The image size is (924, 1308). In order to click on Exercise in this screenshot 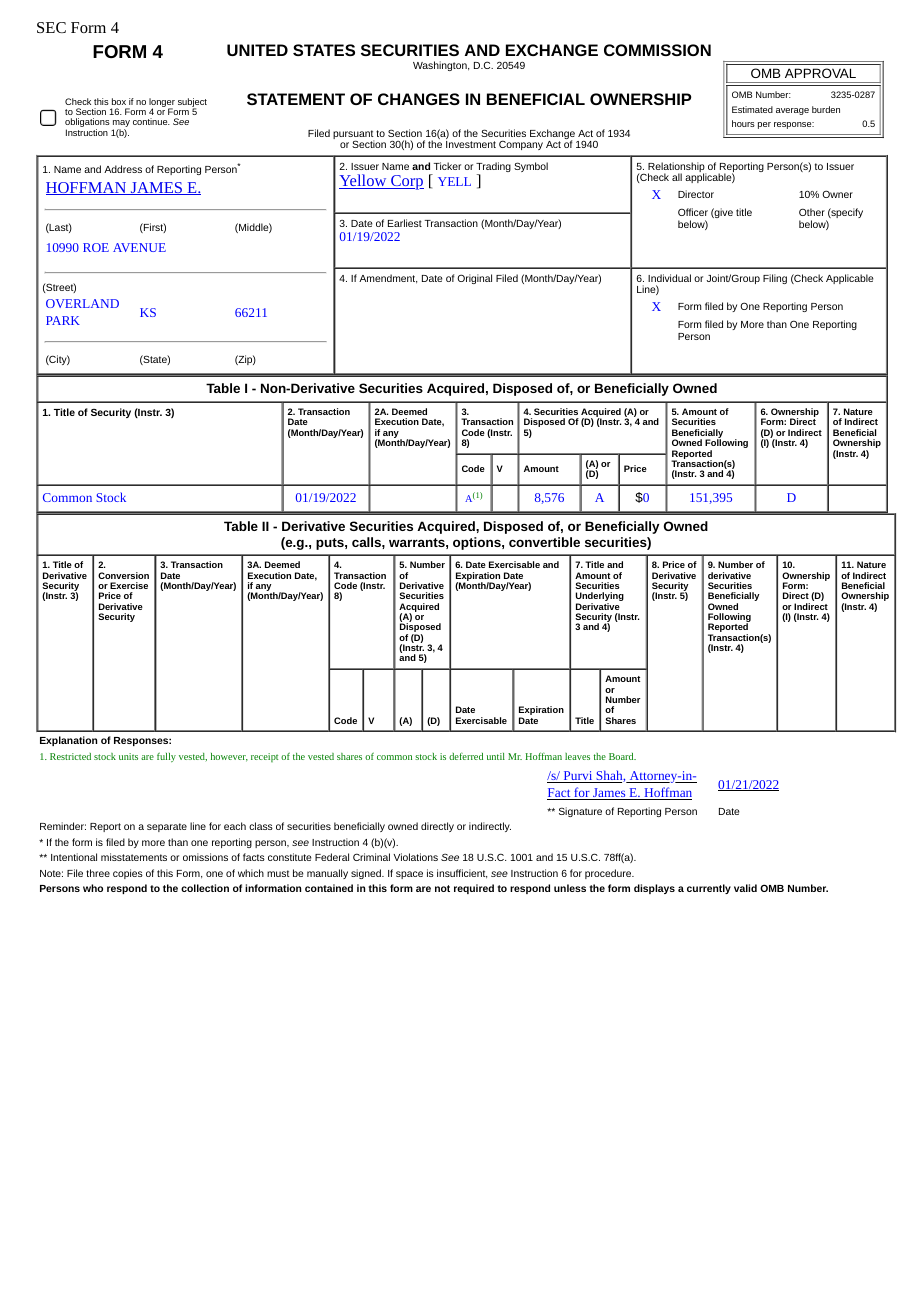, I will do `click(129, 585)`.
